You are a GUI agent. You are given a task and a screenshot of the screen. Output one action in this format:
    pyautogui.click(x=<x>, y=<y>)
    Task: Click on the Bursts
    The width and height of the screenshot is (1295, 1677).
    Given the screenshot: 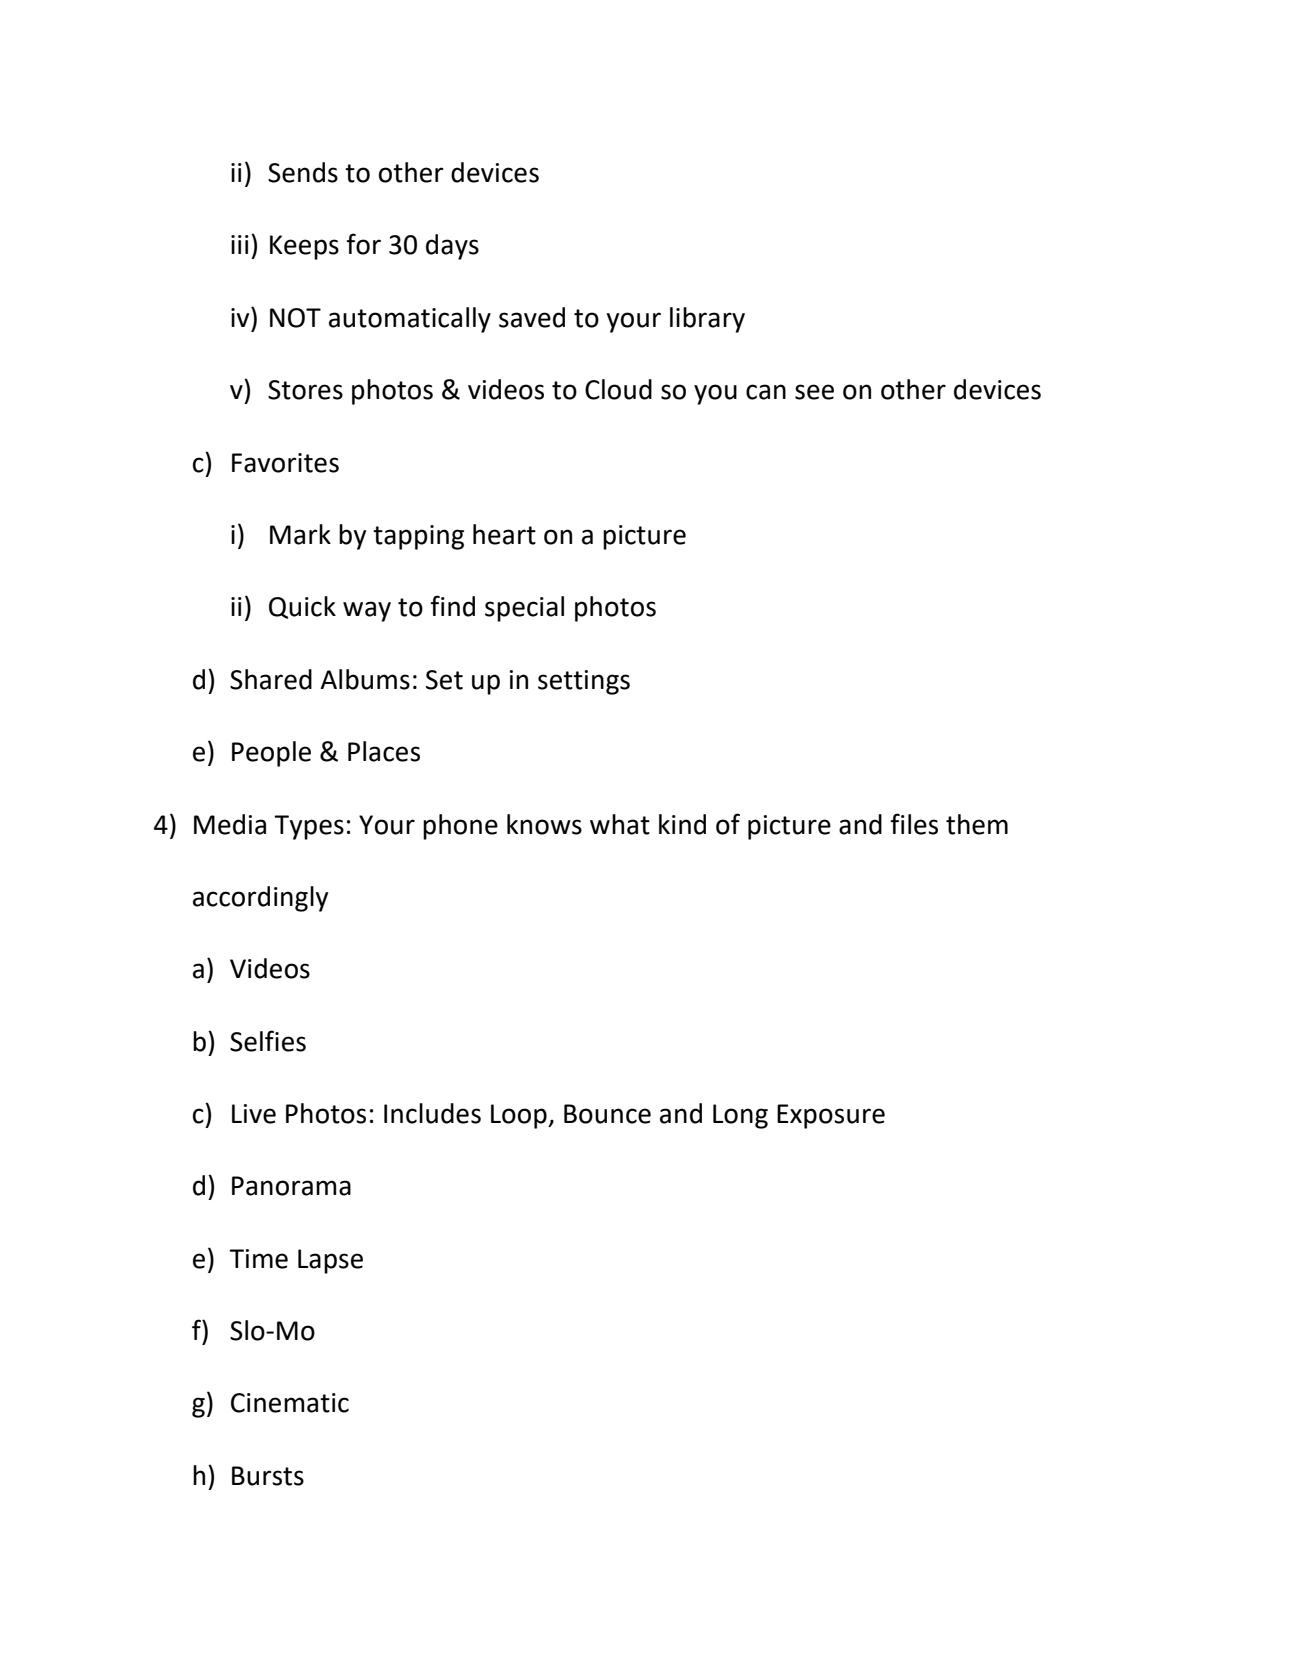 What is the action you would take?
    pyautogui.click(x=268, y=1476)
